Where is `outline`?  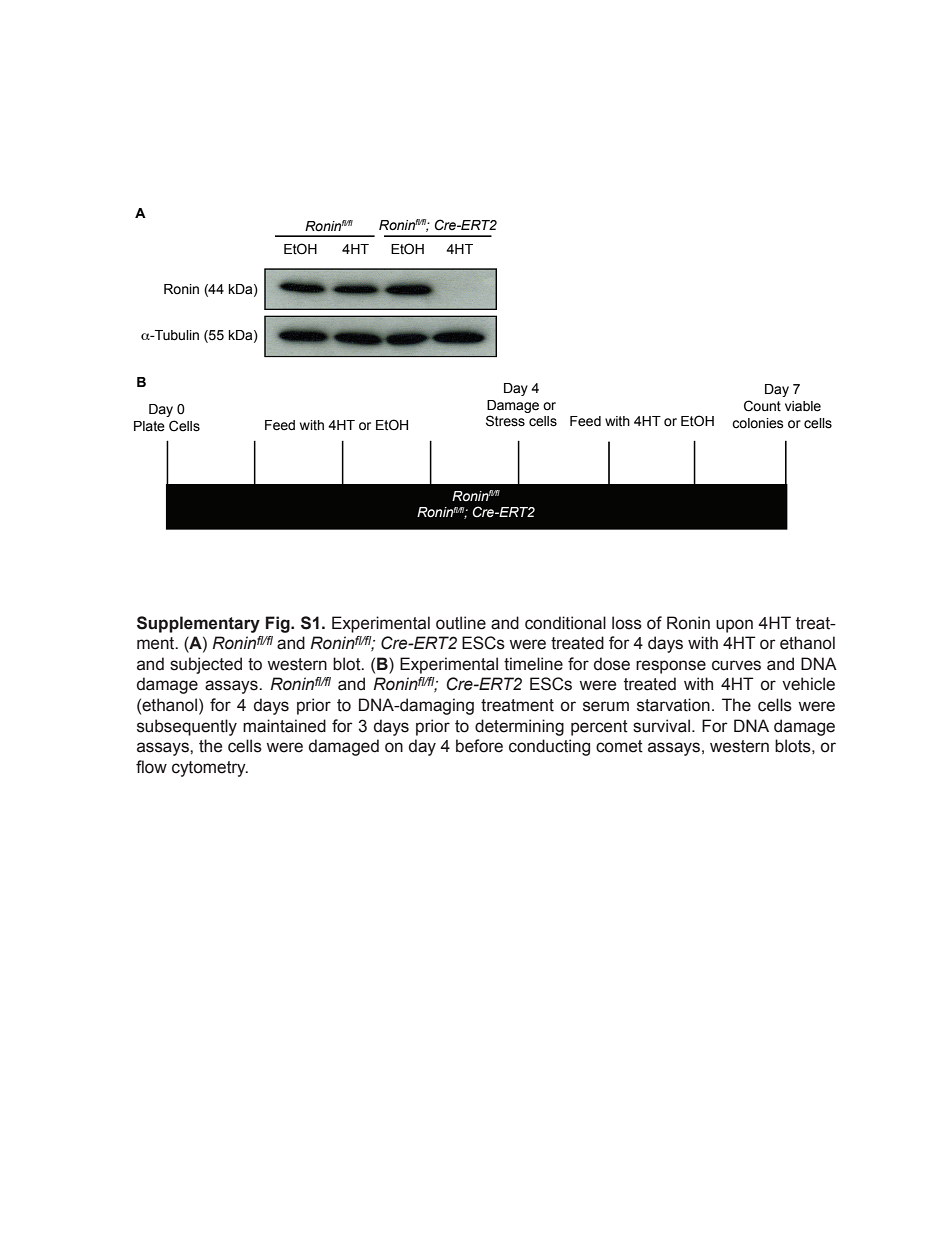 outline is located at coordinates (461, 623).
